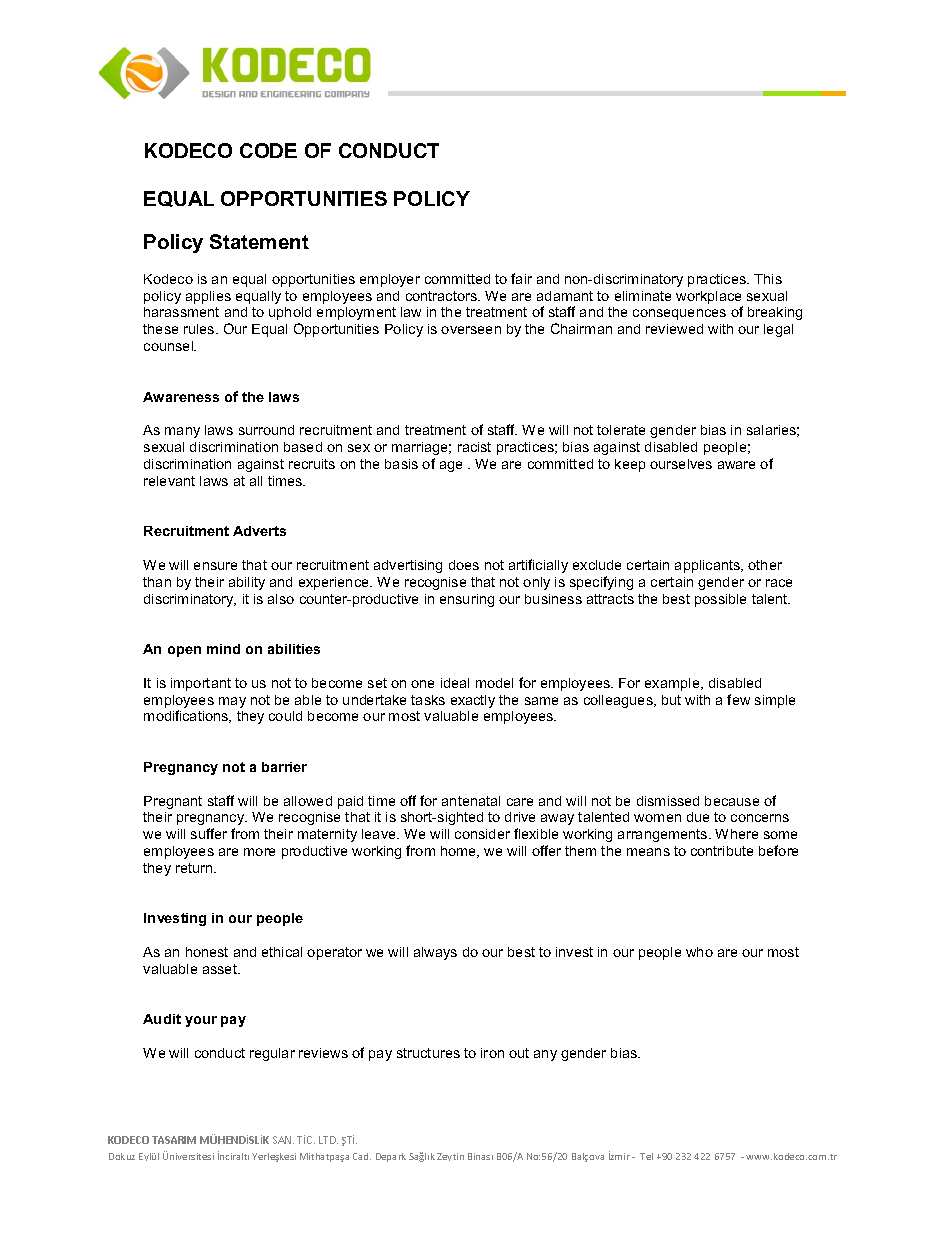  Describe the element at coordinates (268, 150) in the screenshot. I see `CODE` at that location.
